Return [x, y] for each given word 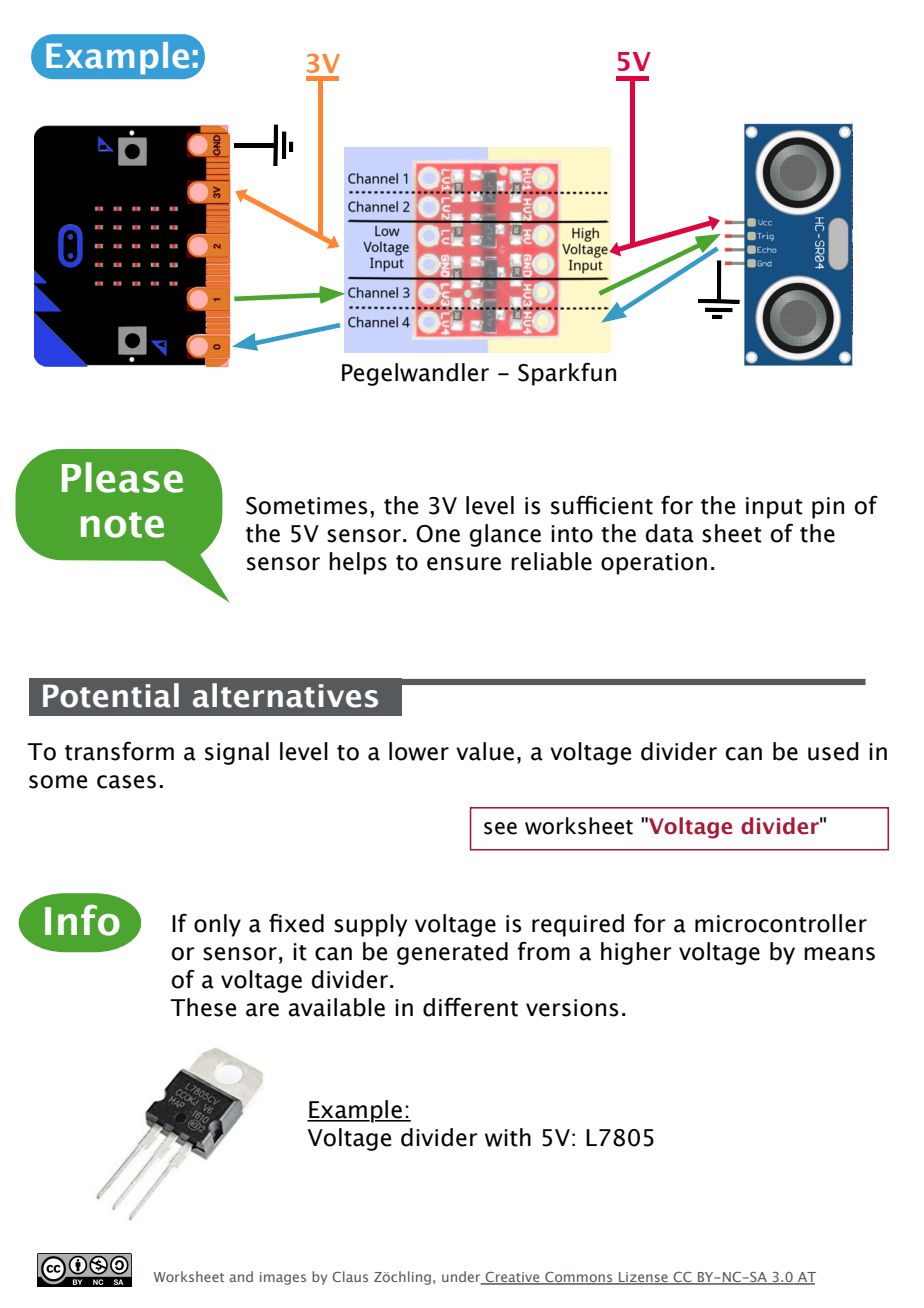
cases [126, 782]
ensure [464, 564]
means [839, 954]
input [774, 508]
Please [122, 477]
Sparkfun [567, 374]
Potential [111, 695]
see [500, 828]
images [283, 1278]
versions [572, 1008]
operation [654, 564]
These [203, 1007]
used [833, 751]
